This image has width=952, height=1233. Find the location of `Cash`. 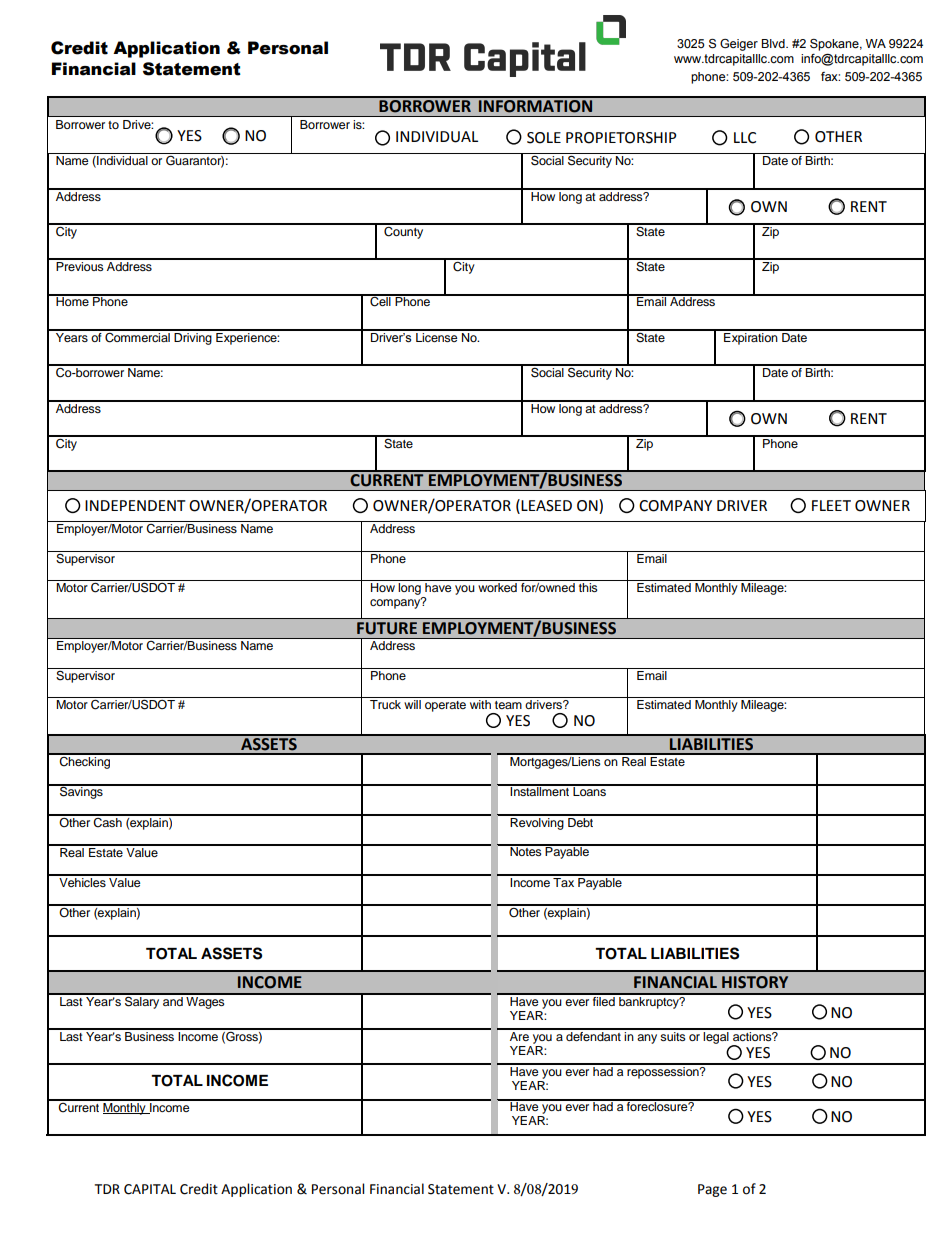

Cash is located at coordinates (108, 821).
